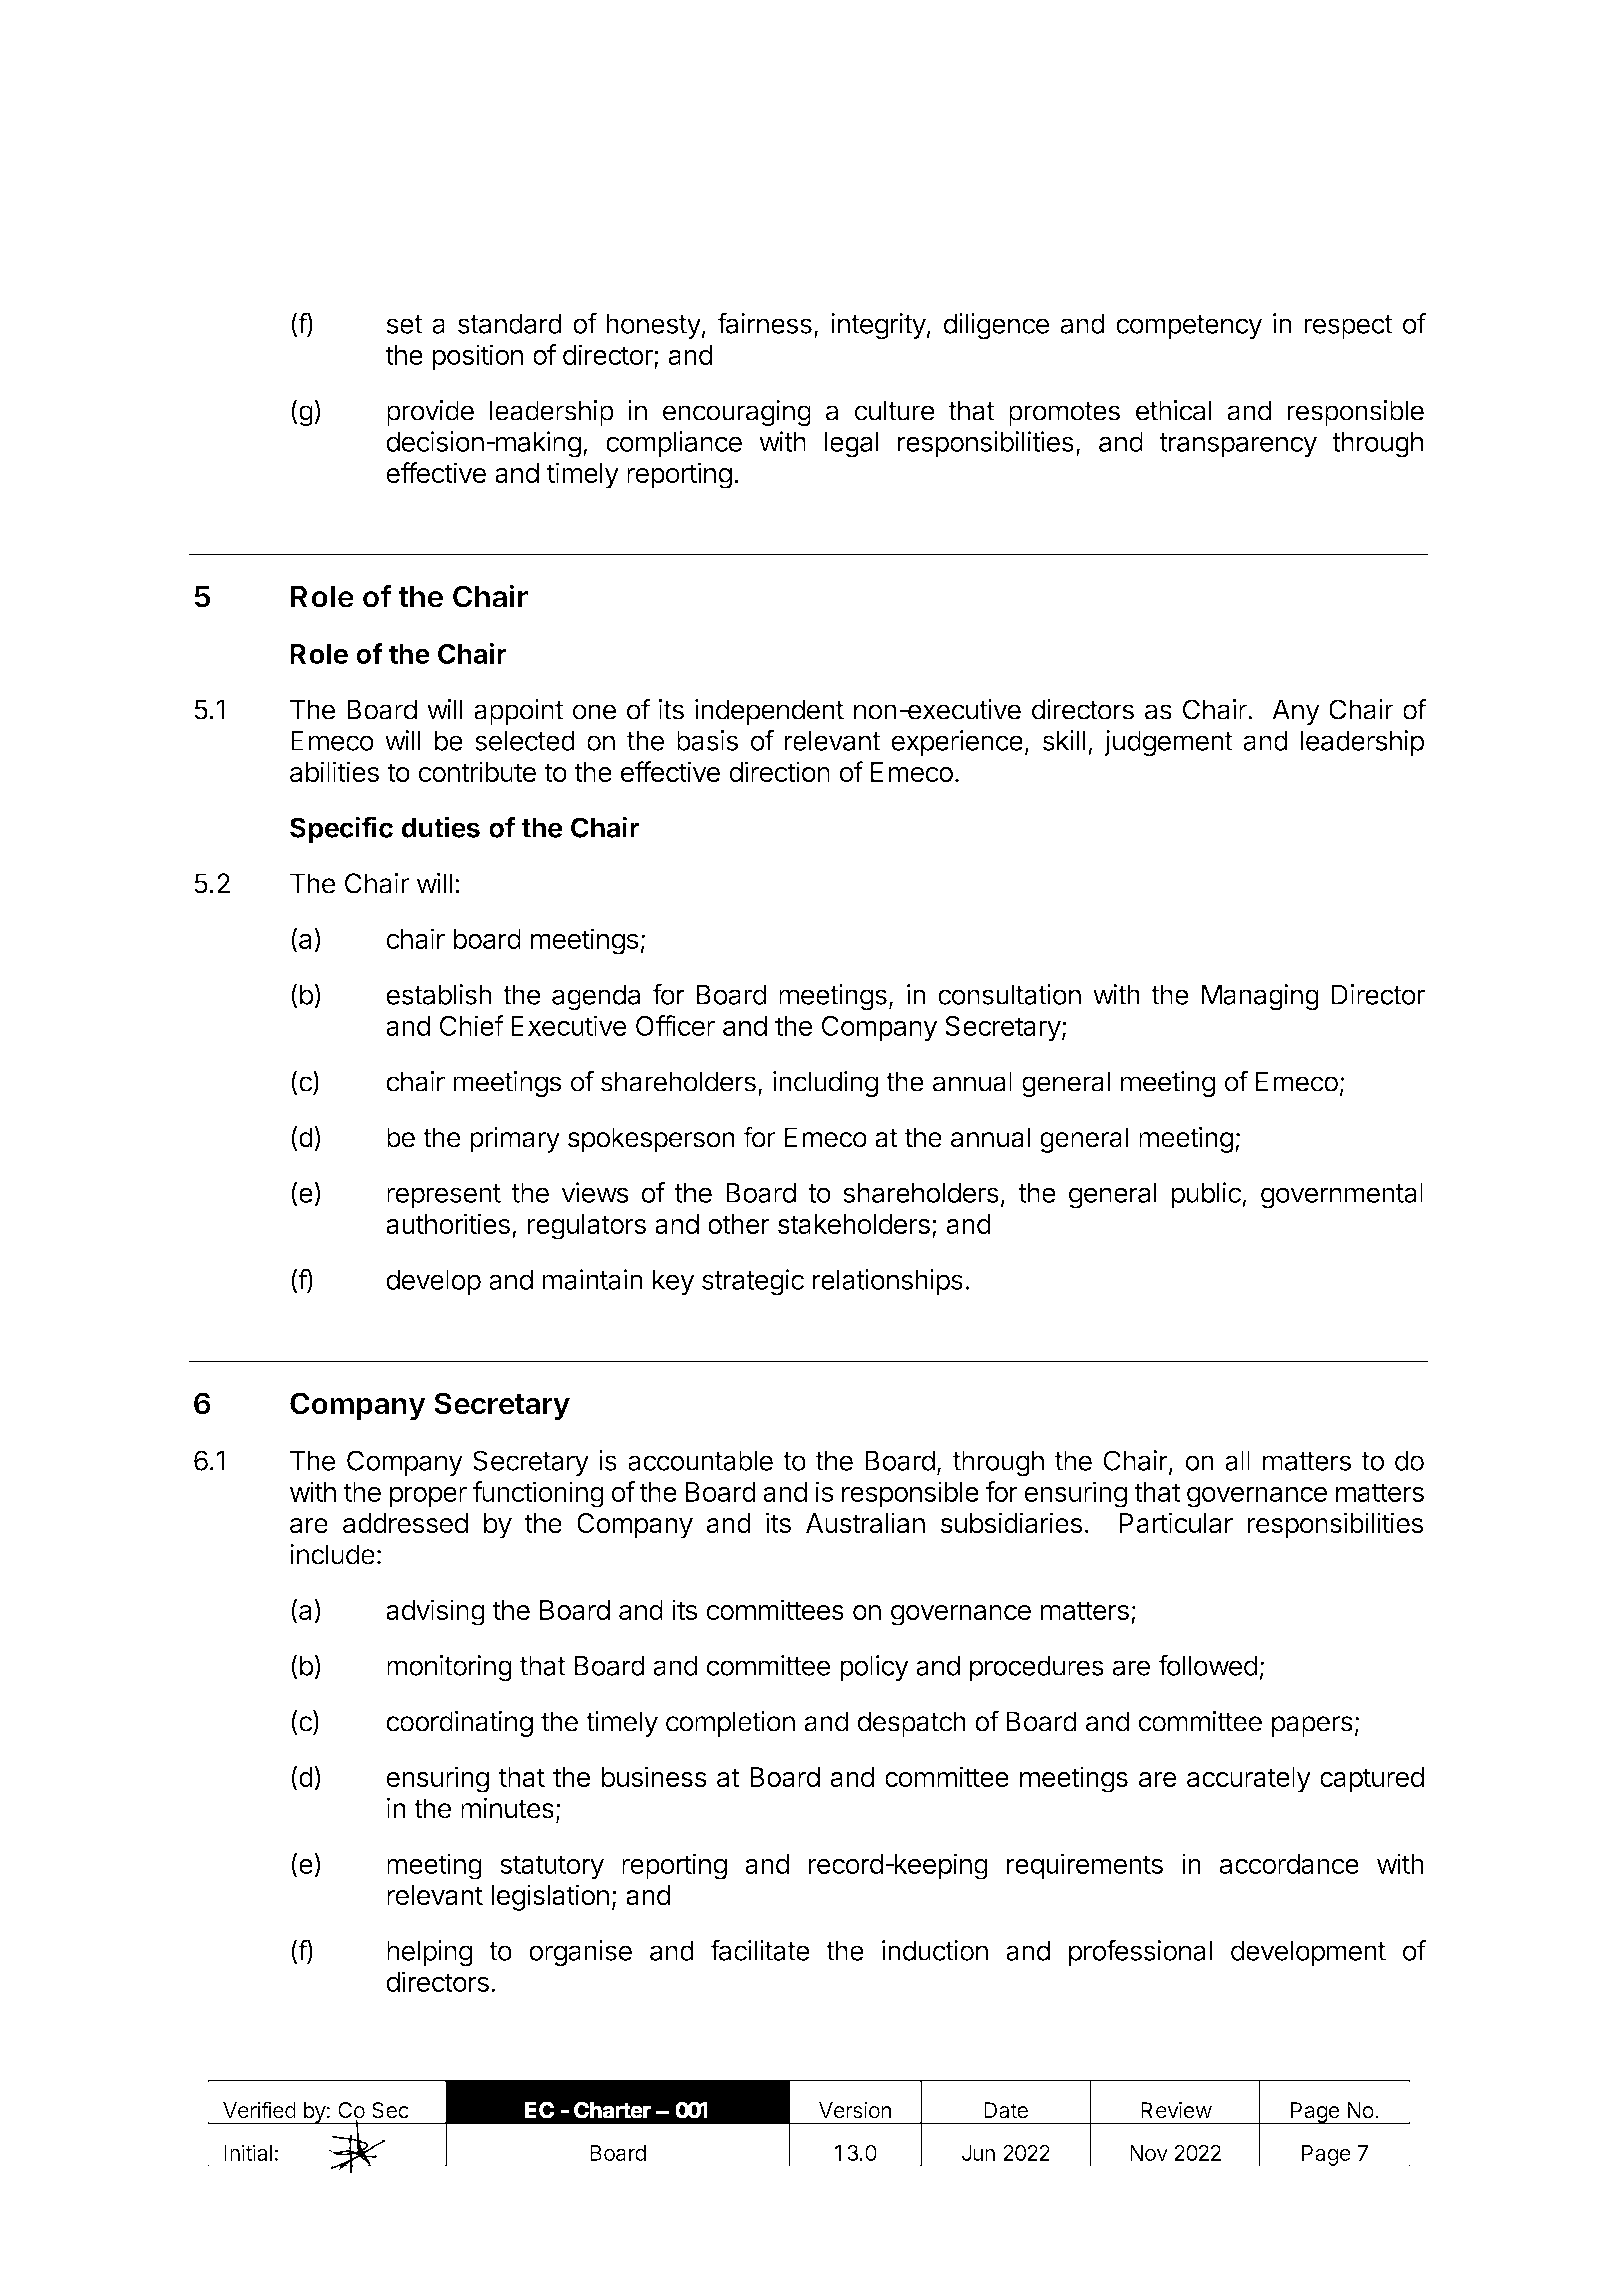 The height and width of the screenshot is (2286, 1617). I want to click on stakeholders, so click(854, 1224).
